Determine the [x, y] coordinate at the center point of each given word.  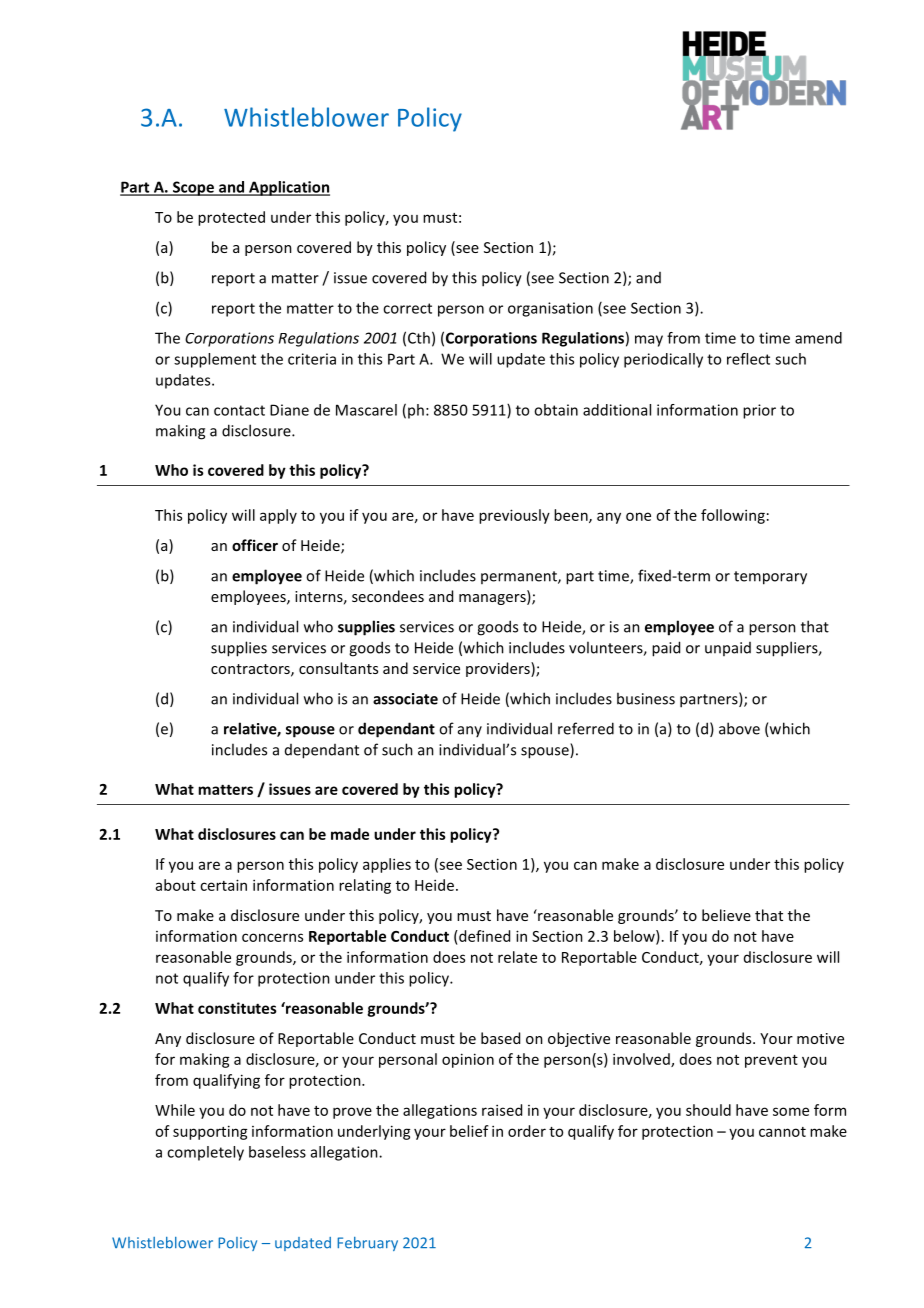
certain [223, 885]
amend [818, 338]
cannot [782, 1132]
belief [469, 1131]
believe [726, 915]
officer [255, 545]
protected [231, 218]
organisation [550, 309]
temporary [770, 578]
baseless [277, 1152]
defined [483, 936]
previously [514, 516]
